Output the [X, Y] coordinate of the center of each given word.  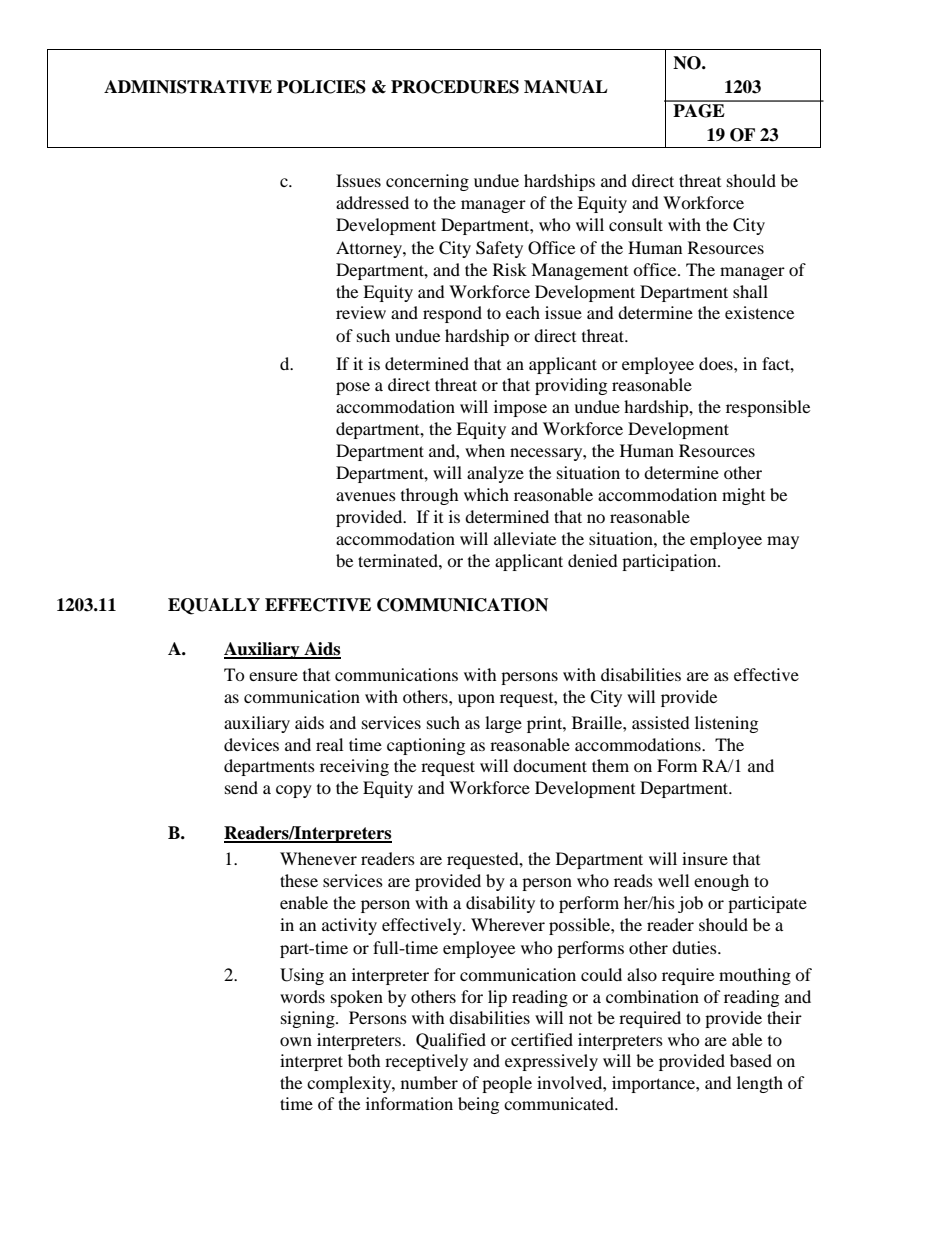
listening [726, 724]
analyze [495, 474]
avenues [366, 496]
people [507, 1084]
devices [251, 744]
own [296, 1041]
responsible [768, 408]
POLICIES [321, 87]
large [503, 724]
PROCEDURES [455, 87]
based [751, 1060]
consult [636, 224]
